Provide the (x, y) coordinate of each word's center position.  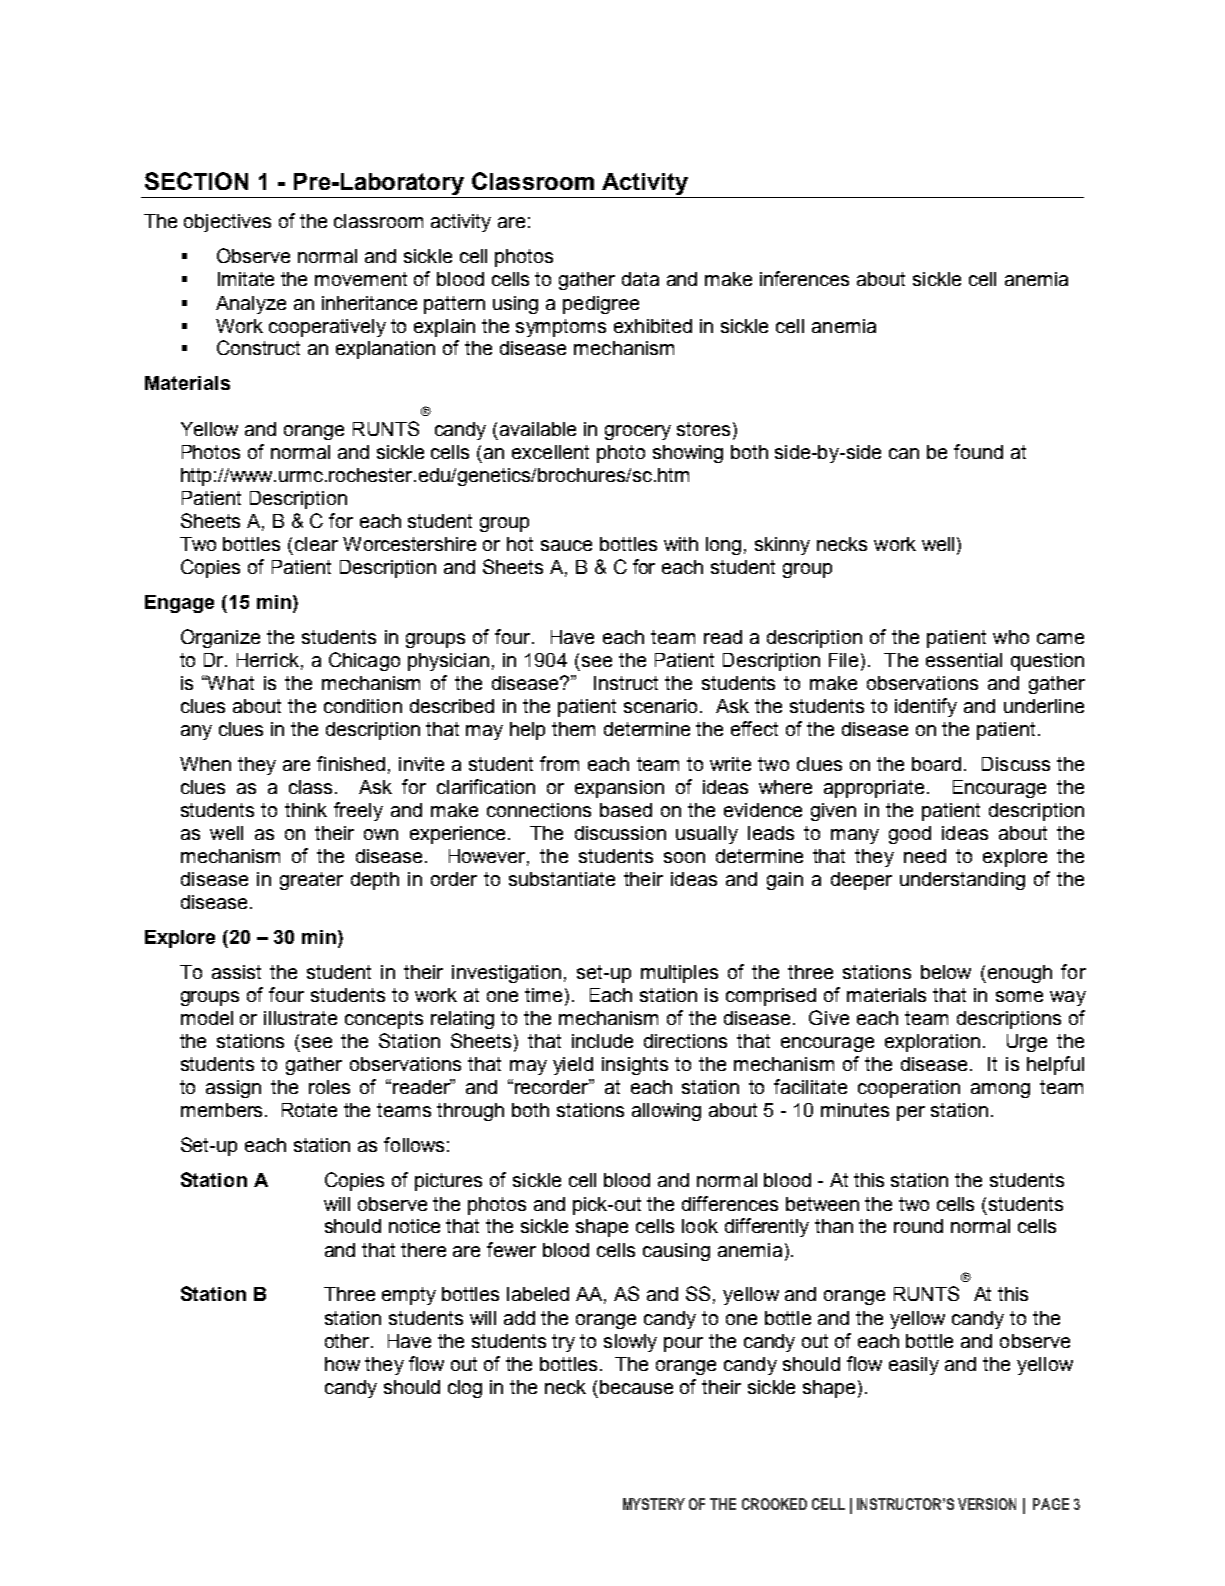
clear (316, 544)
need (925, 856)
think (306, 810)
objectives (227, 223)
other (348, 1341)
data (640, 279)
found (978, 451)
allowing (666, 1112)
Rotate (309, 1110)
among (1000, 1090)
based (626, 810)
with (681, 544)
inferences (804, 278)
